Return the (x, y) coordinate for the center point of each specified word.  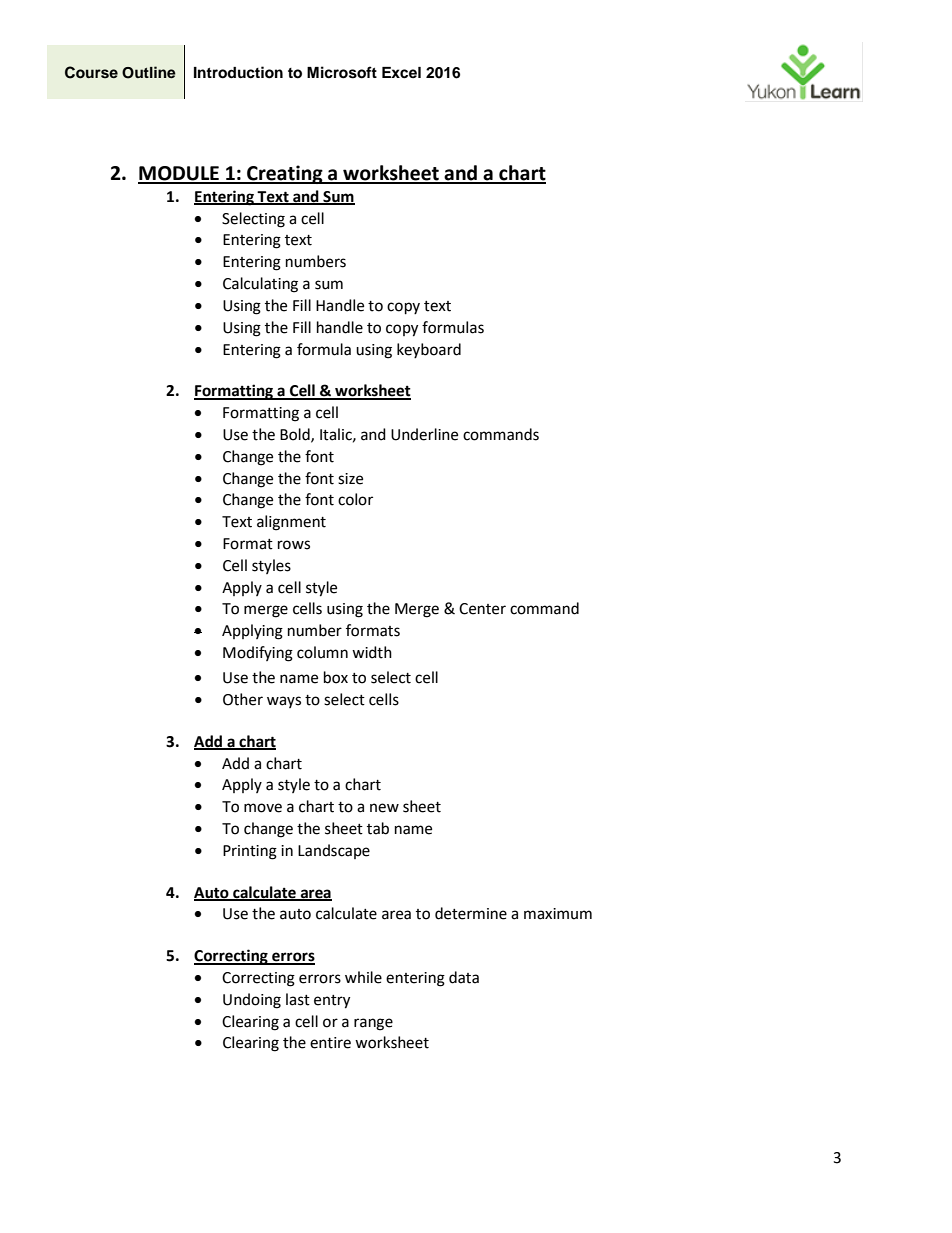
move (263, 808)
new (384, 808)
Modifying (258, 654)
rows (294, 545)
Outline (149, 72)
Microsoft (342, 72)
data (464, 977)
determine (471, 913)
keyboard (429, 350)
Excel (401, 73)
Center (482, 609)
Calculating (260, 285)
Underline (424, 434)
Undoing (252, 1001)
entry (332, 1002)
